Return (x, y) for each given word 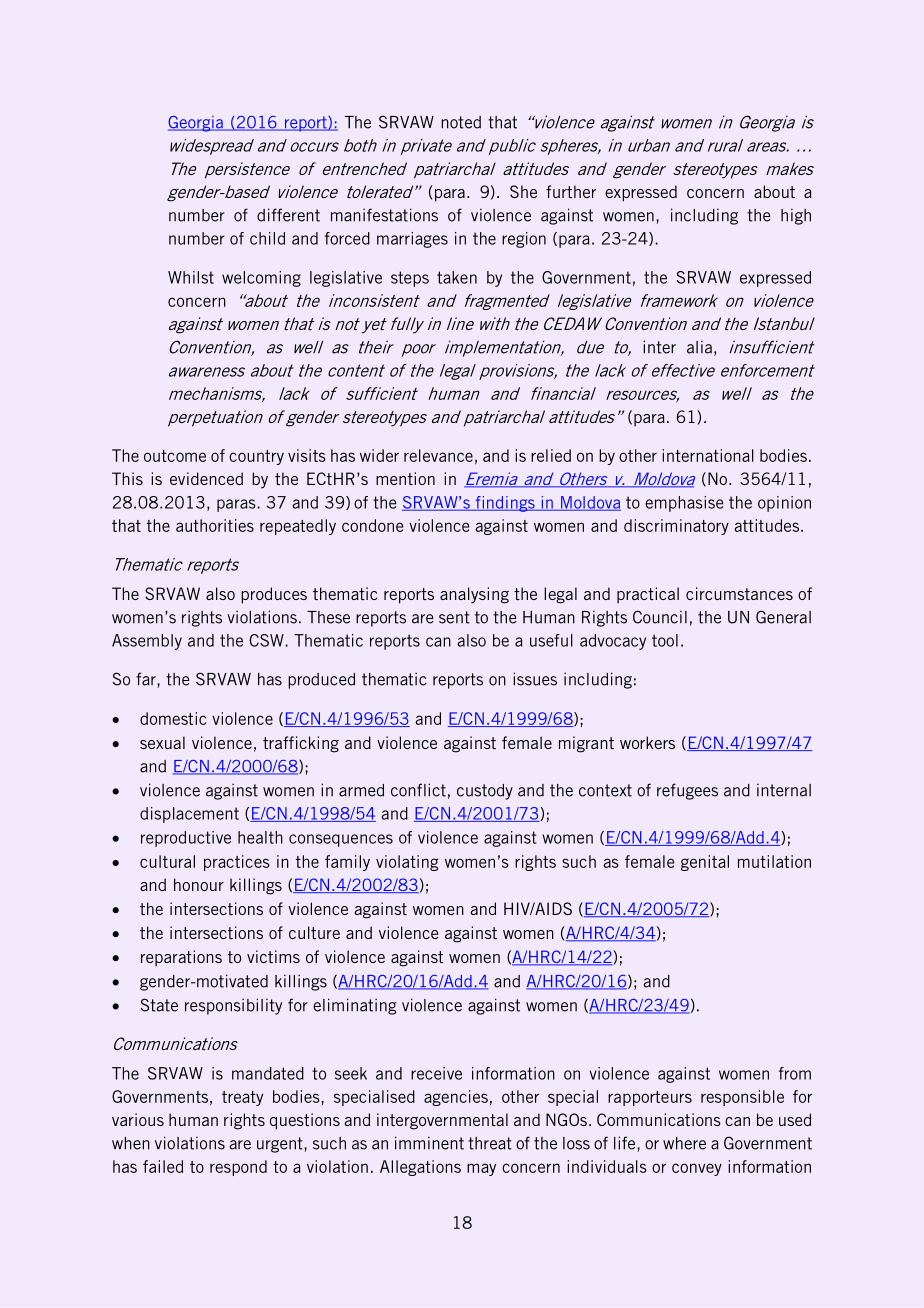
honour (199, 884)
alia (699, 347)
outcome (175, 456)
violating (407, 863)
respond (238, 1168)
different (288, 215)
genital (705, 863)
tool (665, 640)
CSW (267, 640)
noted (461, 122)
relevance (438, 455)
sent (454, 617)
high (796, 216)
